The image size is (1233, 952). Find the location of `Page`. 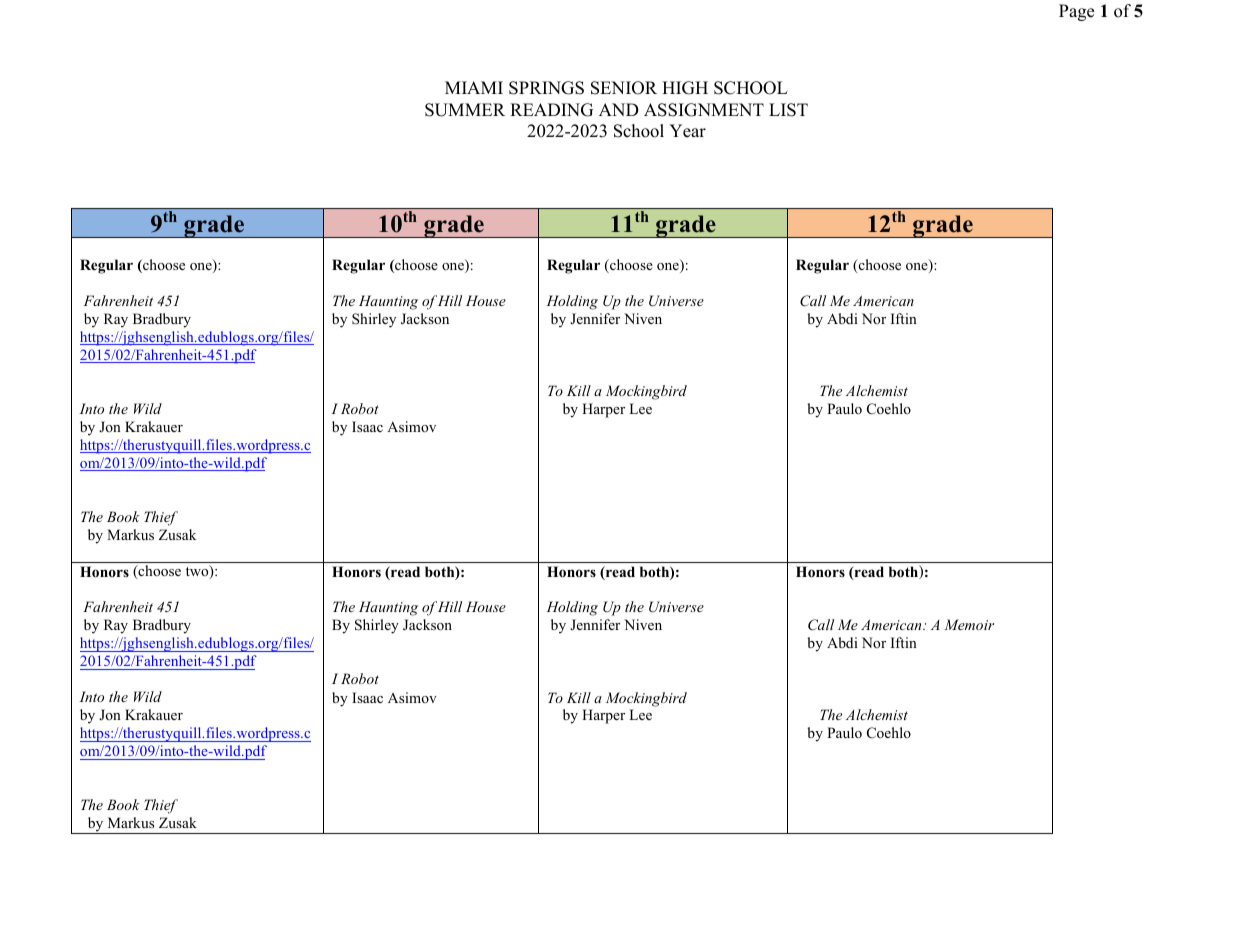

Page is located at coordinates (1076, 12).
